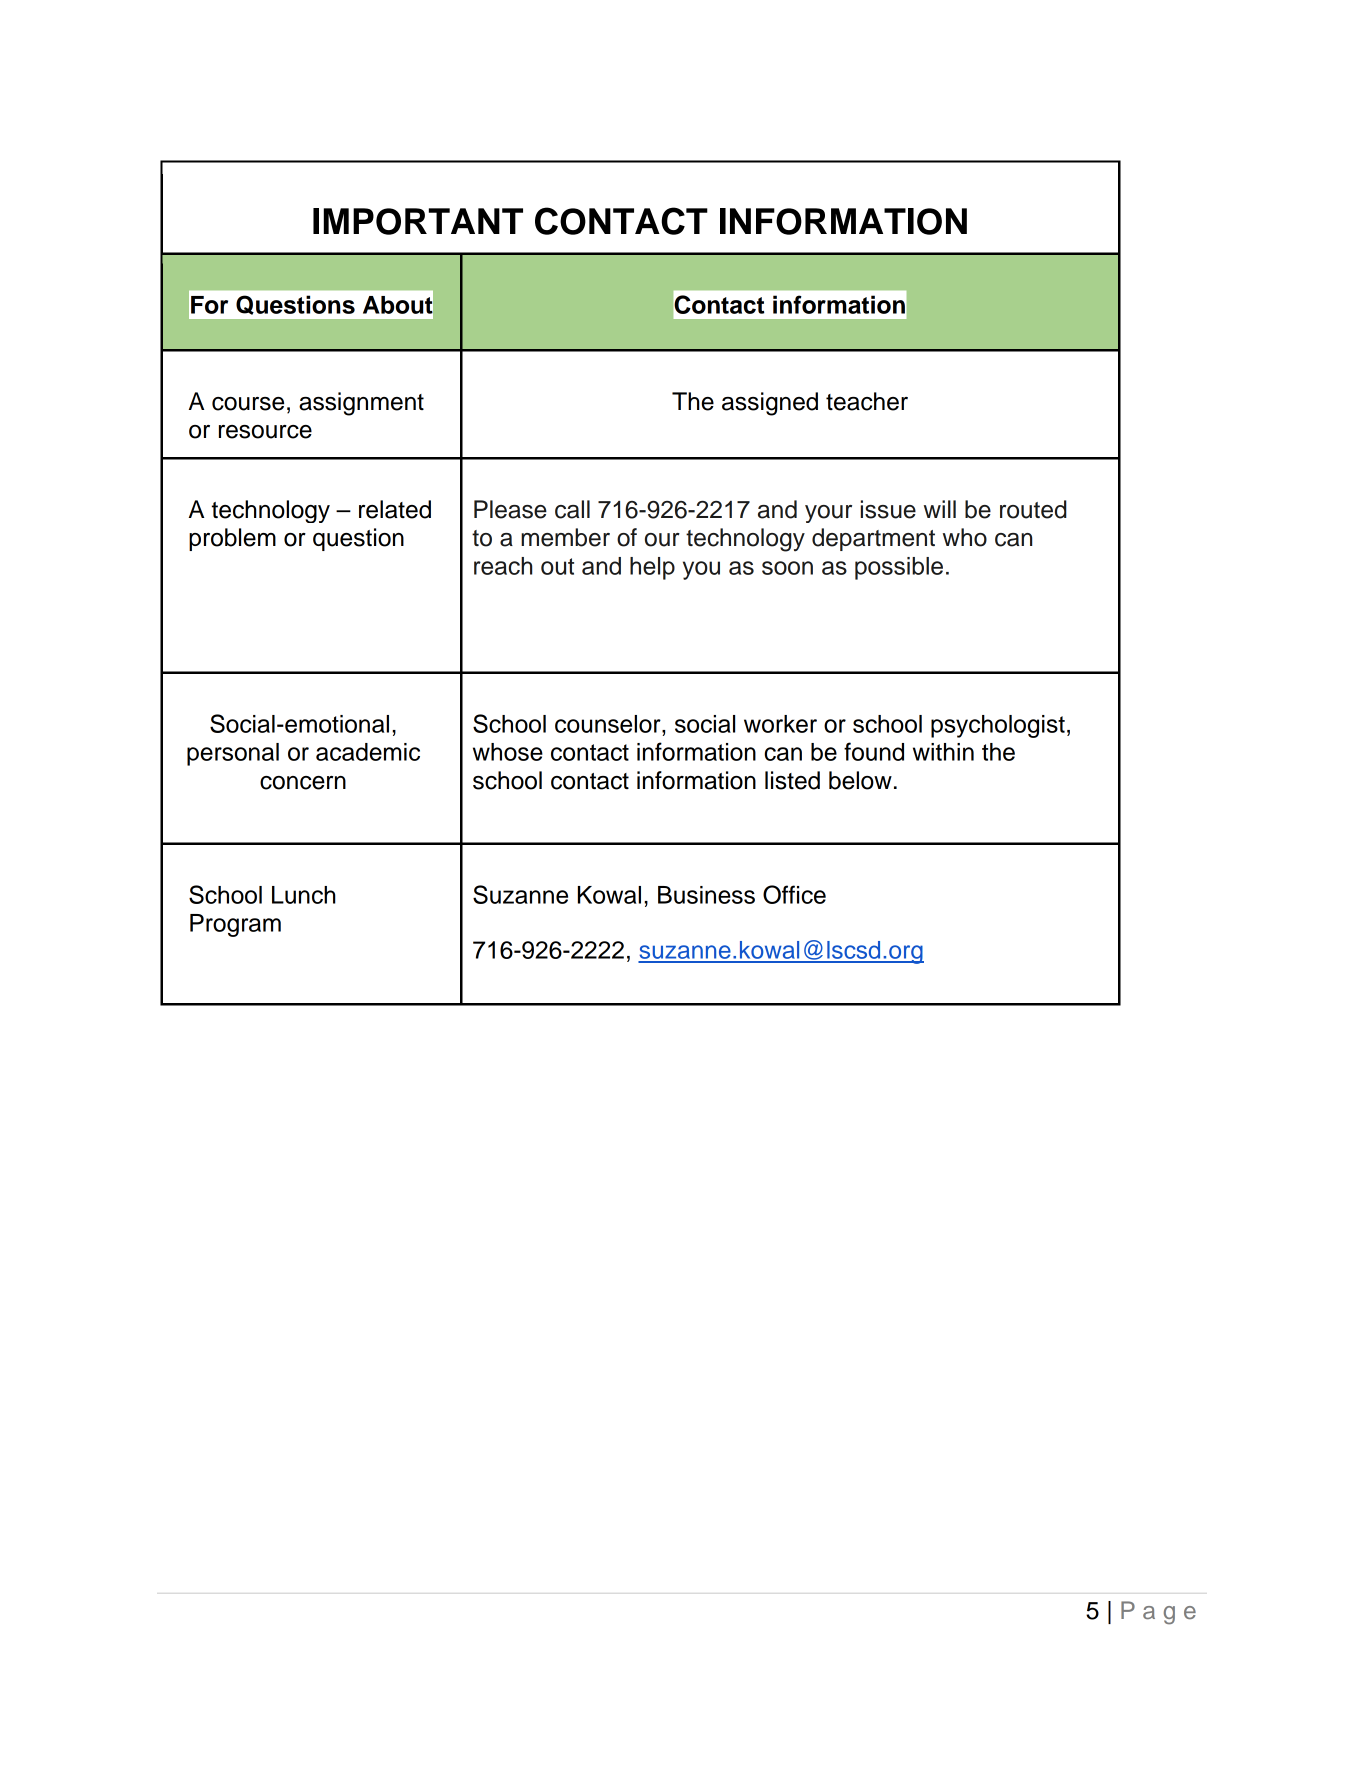  I want to click on Page, so click(1158, 1613).
